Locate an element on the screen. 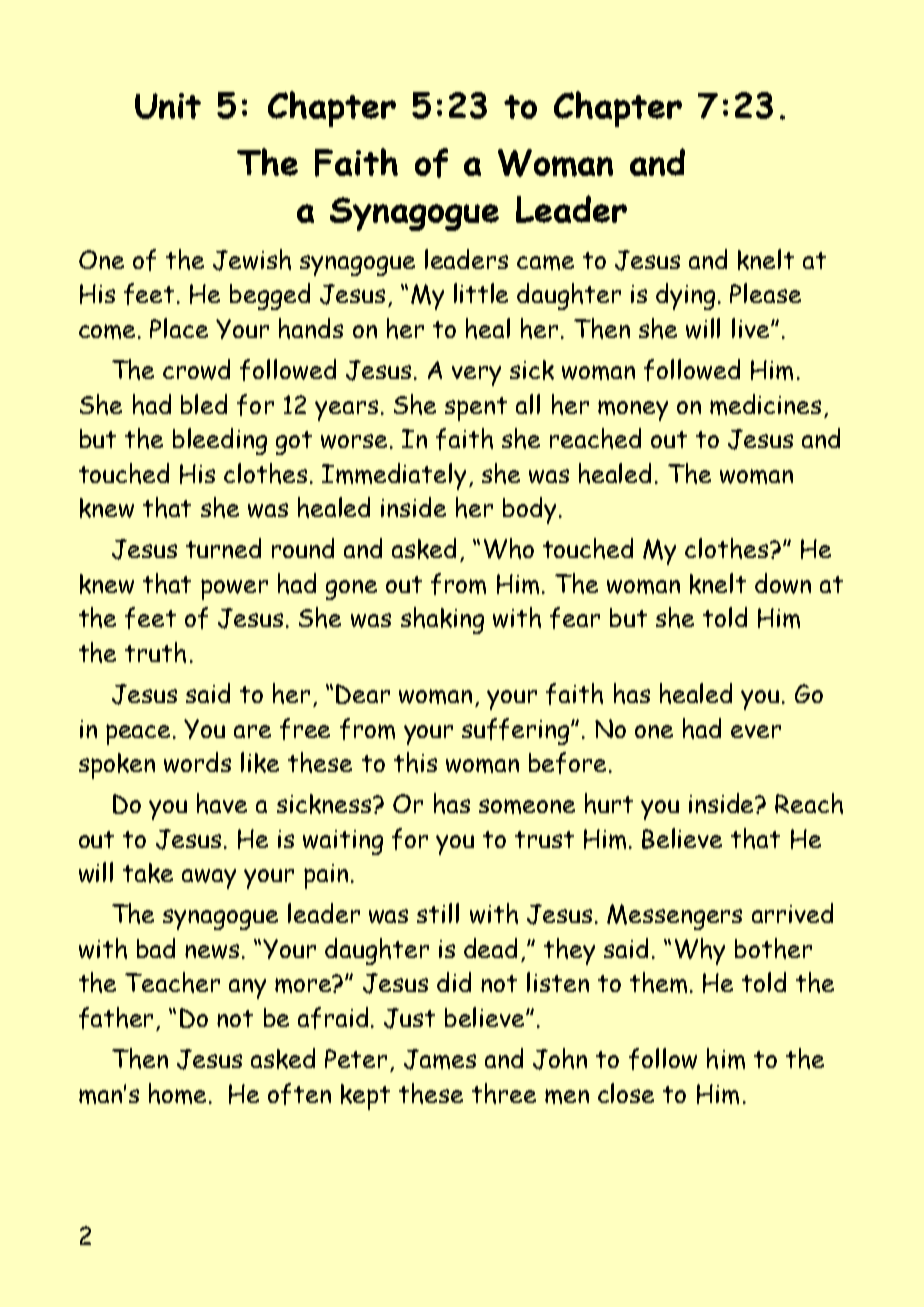 This screenshot has height=1307, width=924. came is located at coordinates (545, 262).
